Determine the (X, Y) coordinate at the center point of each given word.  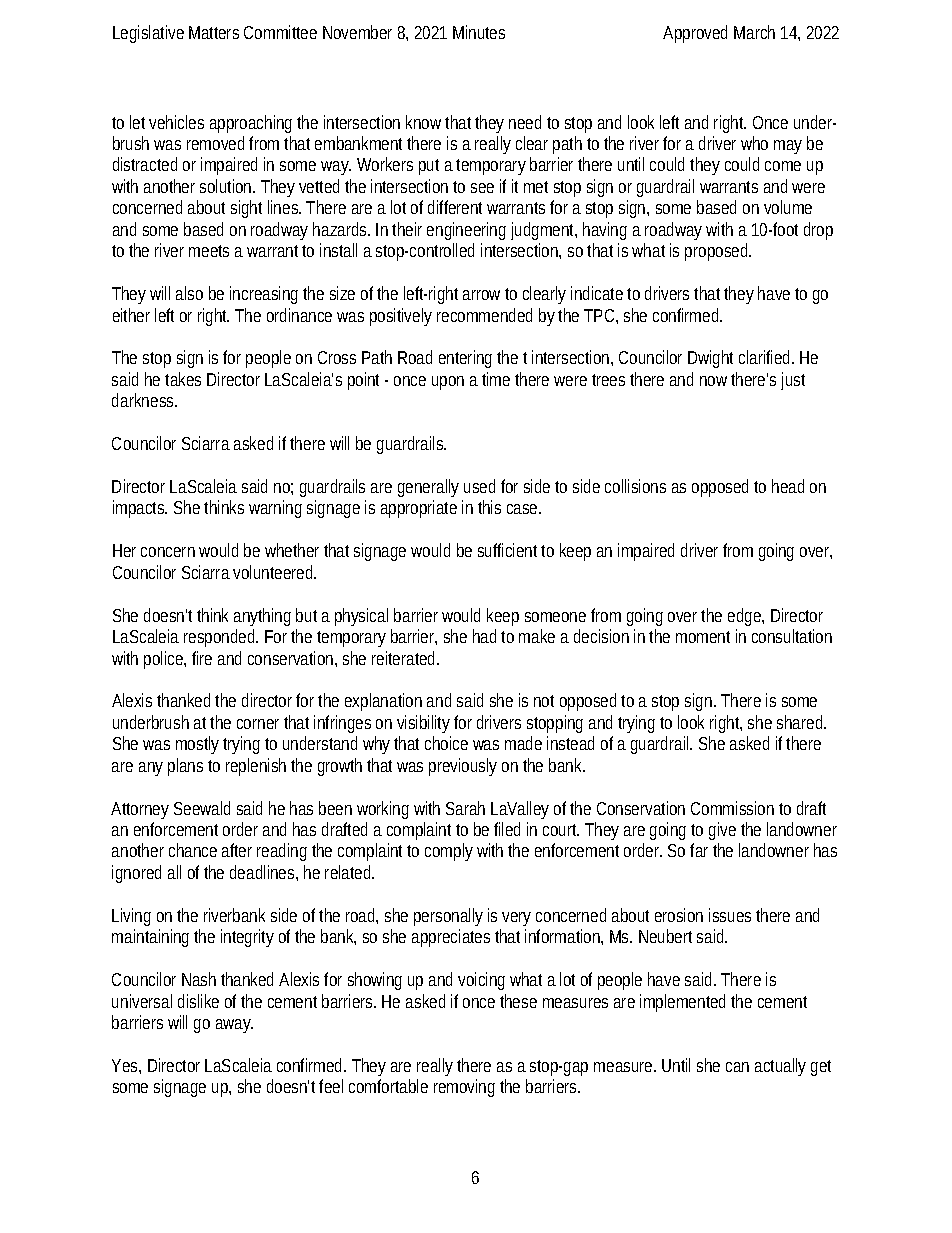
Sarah (465, 808)
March (754, 32)
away (234, 1026)
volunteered (274, 572)
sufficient (510, 550)
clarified (766, 357)
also (189, 293)
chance (193, 850)
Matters (214, 32)
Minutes (479, 32)
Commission (732, 808)
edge (746, 617)
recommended (484, 315)
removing (464, 1088)
